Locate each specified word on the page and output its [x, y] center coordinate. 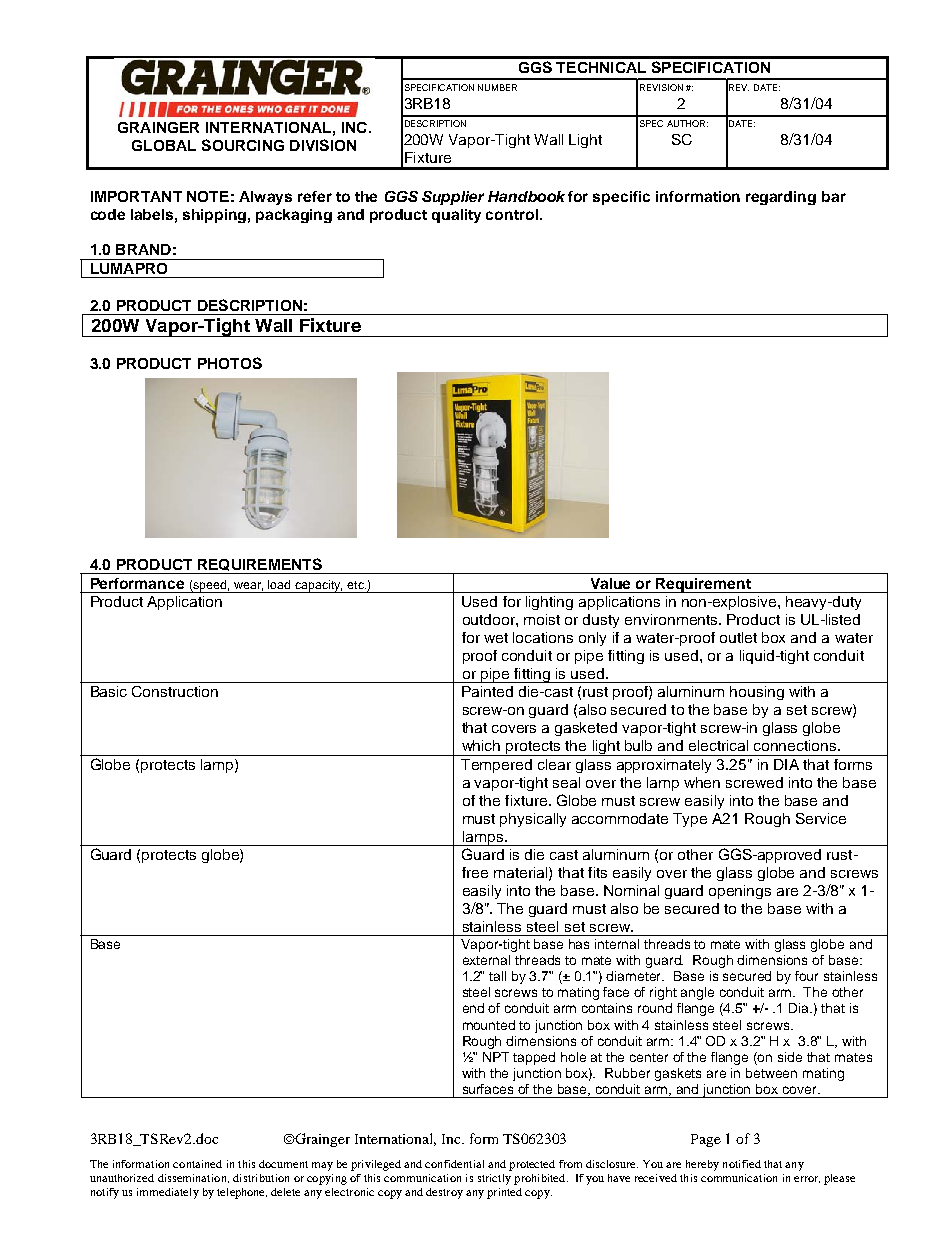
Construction [175, 691]
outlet [738, 637]
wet [496, 638]
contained [197, 1164]
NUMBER [497, 87]
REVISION [661, 87]
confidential [454, 1164]
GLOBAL [164, 145]
